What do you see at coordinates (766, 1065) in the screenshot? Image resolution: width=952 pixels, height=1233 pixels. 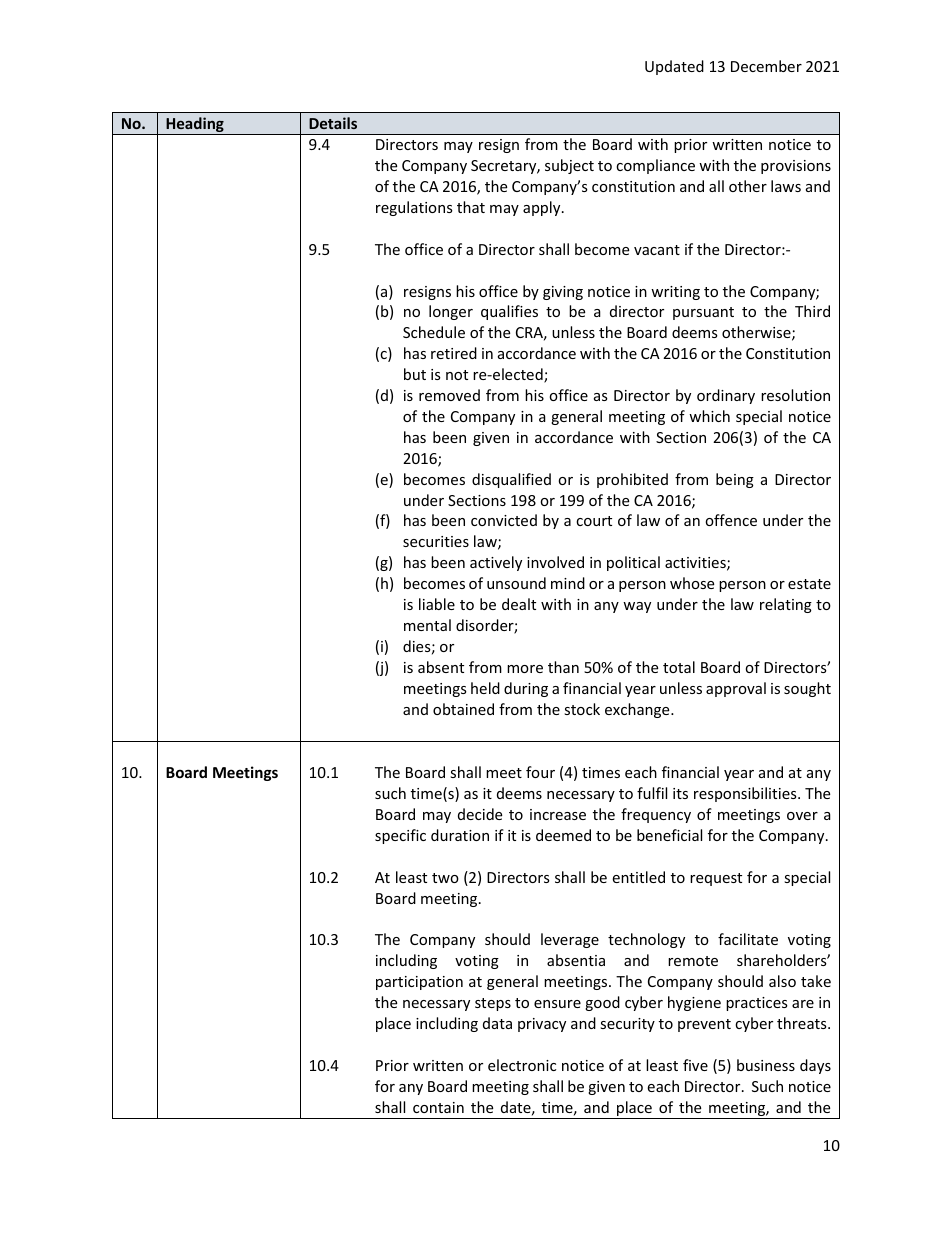 I see `business` at bounding box center [766, 1065].
